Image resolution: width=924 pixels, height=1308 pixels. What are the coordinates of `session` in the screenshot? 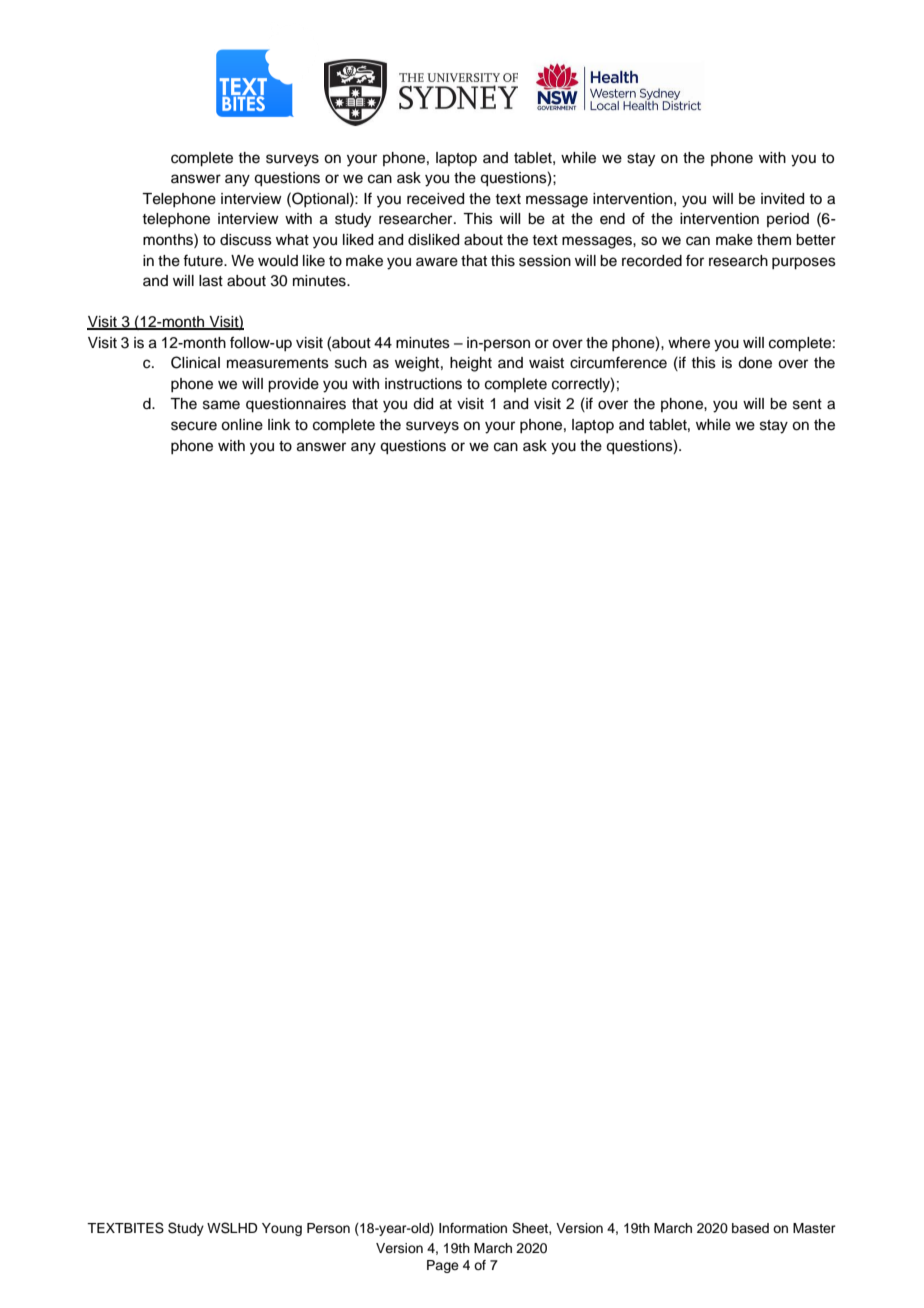 It's located at (545, 261).
